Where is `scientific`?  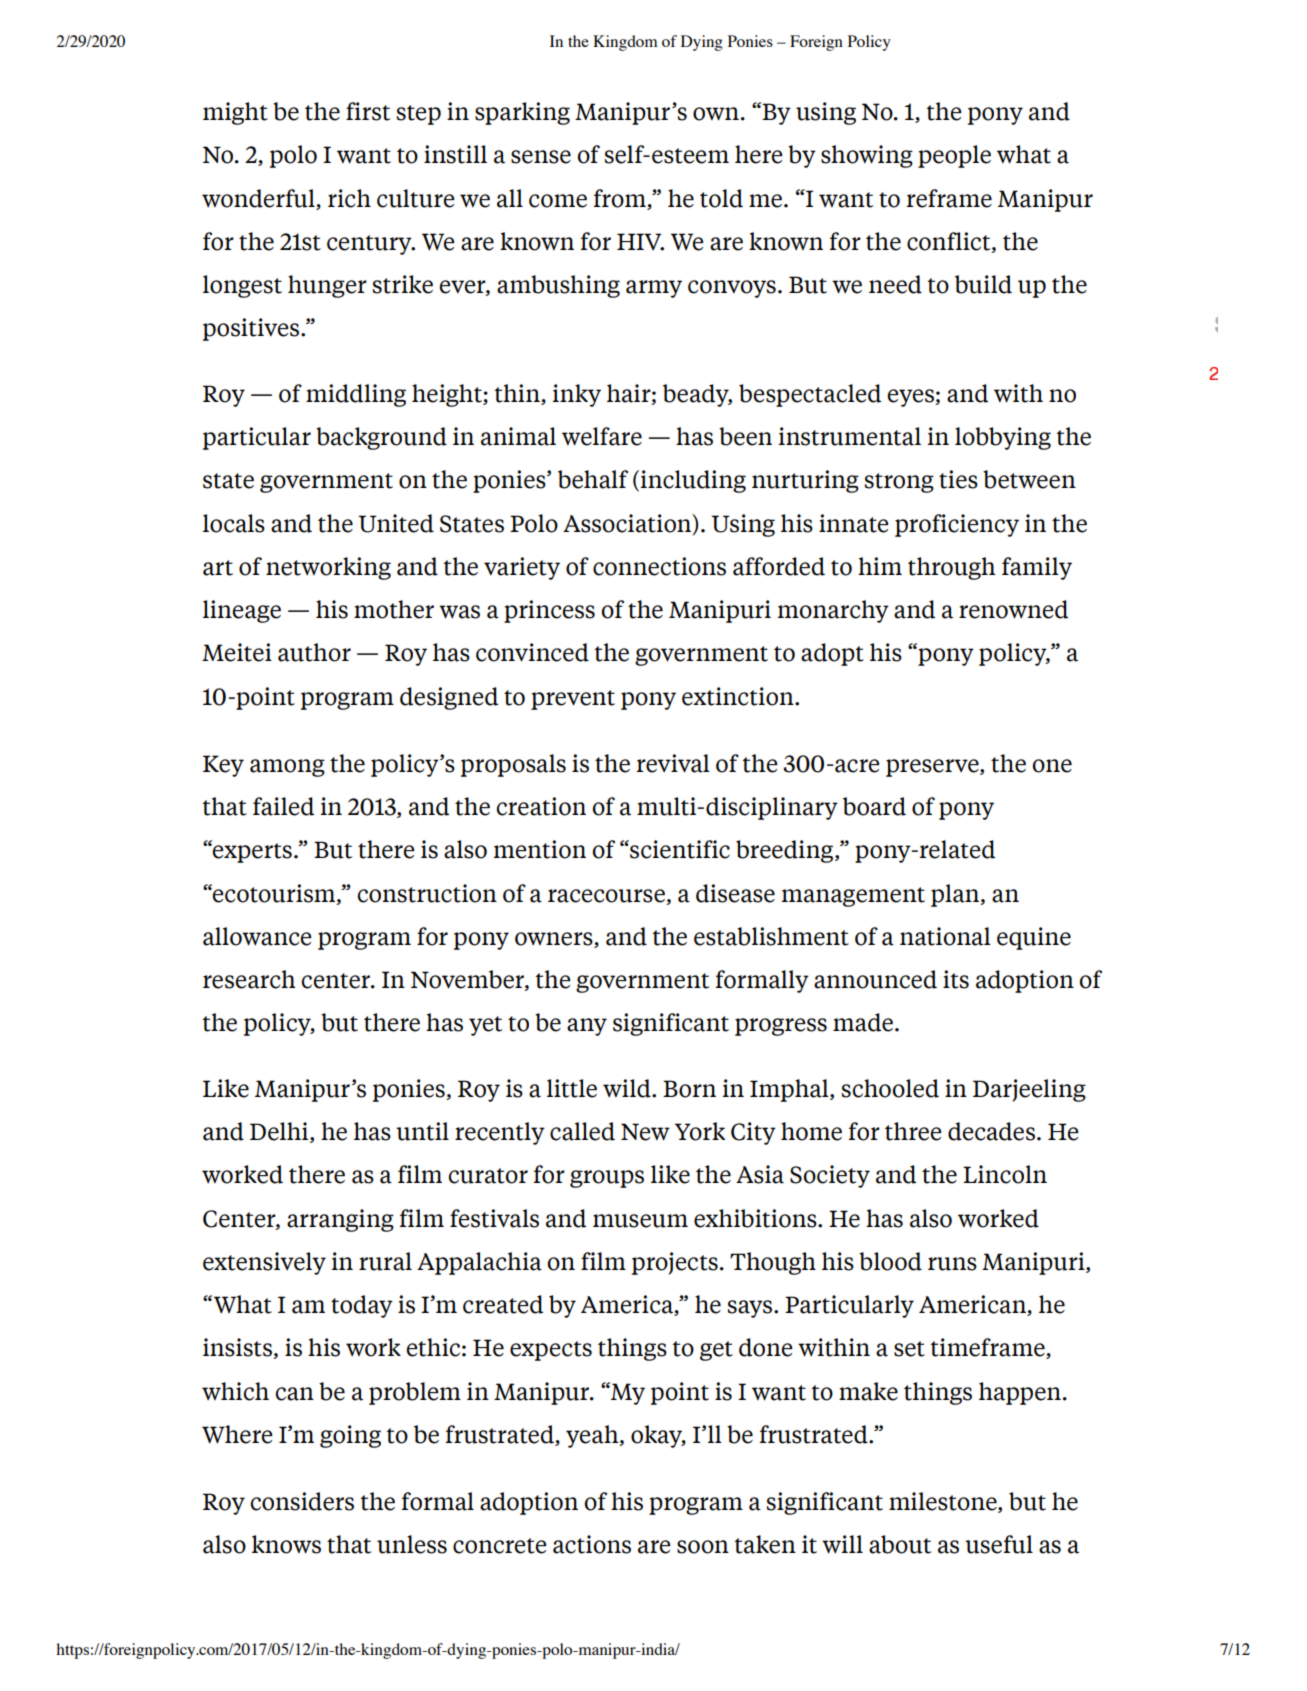 scientific is located at coordinates (679, 849).
